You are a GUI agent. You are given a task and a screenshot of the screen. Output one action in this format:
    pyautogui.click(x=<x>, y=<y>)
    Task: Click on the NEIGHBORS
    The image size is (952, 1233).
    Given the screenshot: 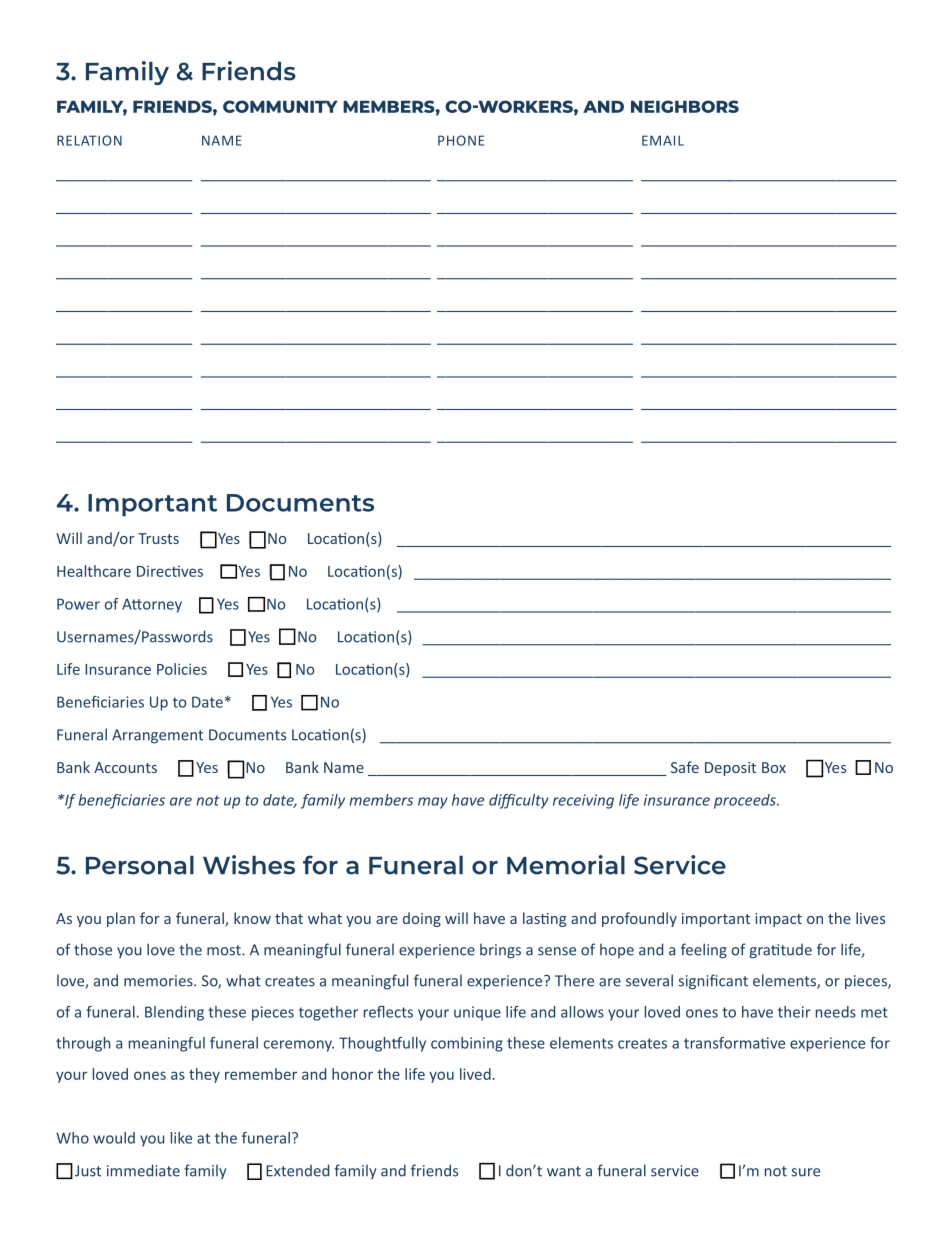 What is the action you would take?
    pyautogui.click(x=685, y=106)
